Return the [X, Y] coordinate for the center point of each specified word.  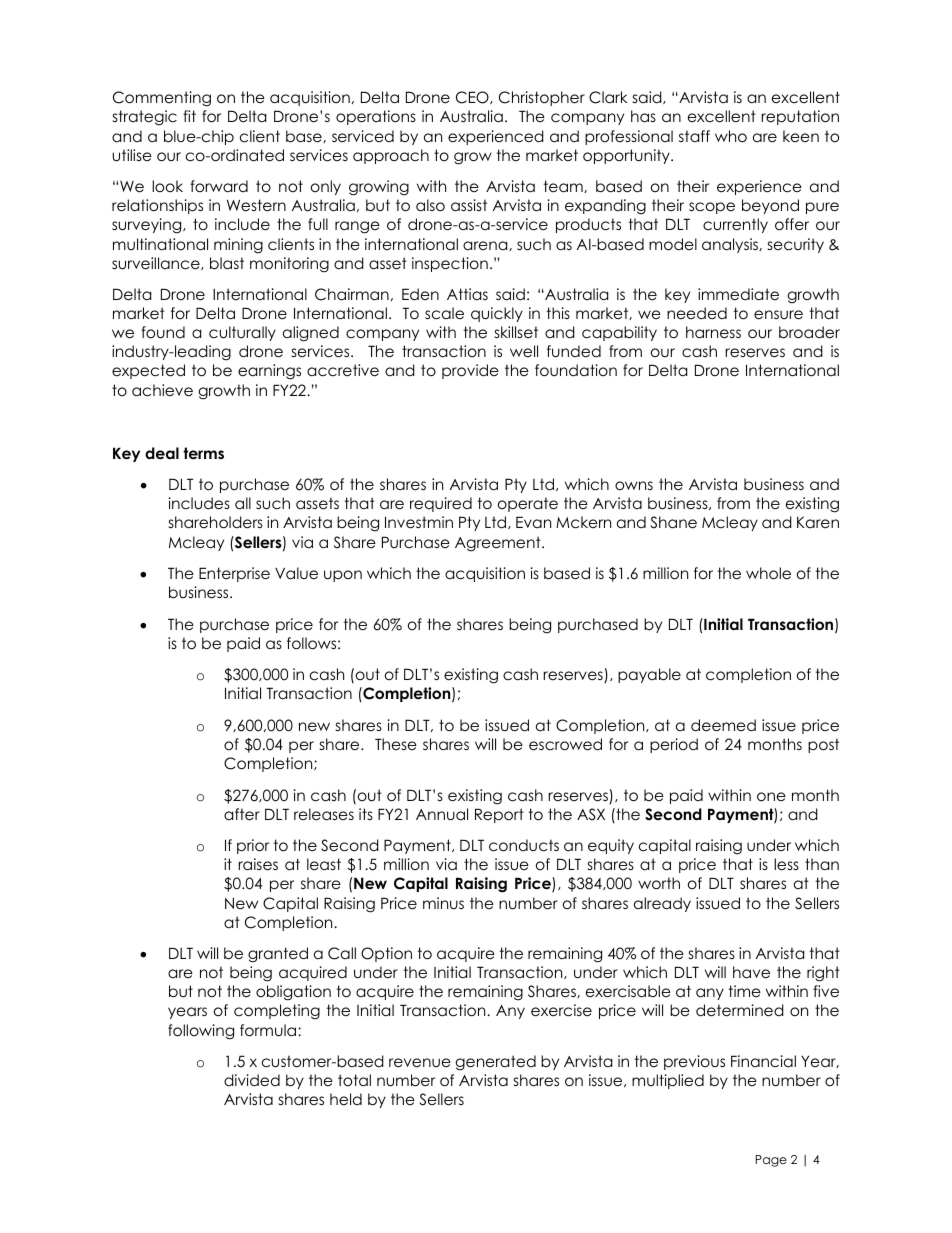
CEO [473, 97]
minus [443, 903]
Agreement [499, 544]
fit [189, 116]
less [786, 864]
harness [713, 332]
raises [258, 864]
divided [252, 1080]
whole [768, 573]
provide [470, 371]
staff [694, 136]
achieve [162, 390]
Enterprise [234, 574]
